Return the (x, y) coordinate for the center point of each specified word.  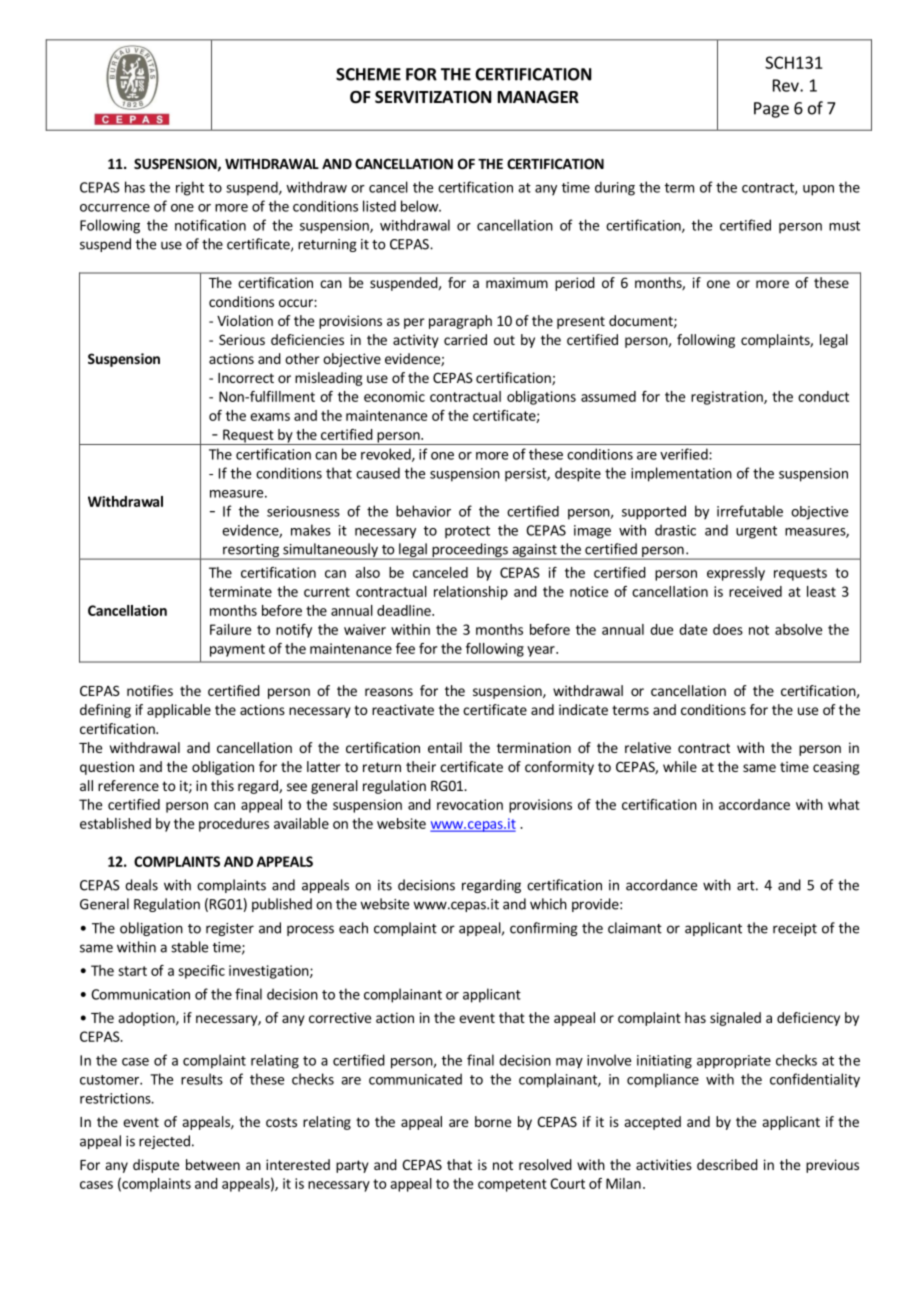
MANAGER (538, 97)
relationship (471, 593)
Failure (230, 629)
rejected (164, 1142)
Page (771, 110)
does (728, 629)
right (190, 188)
